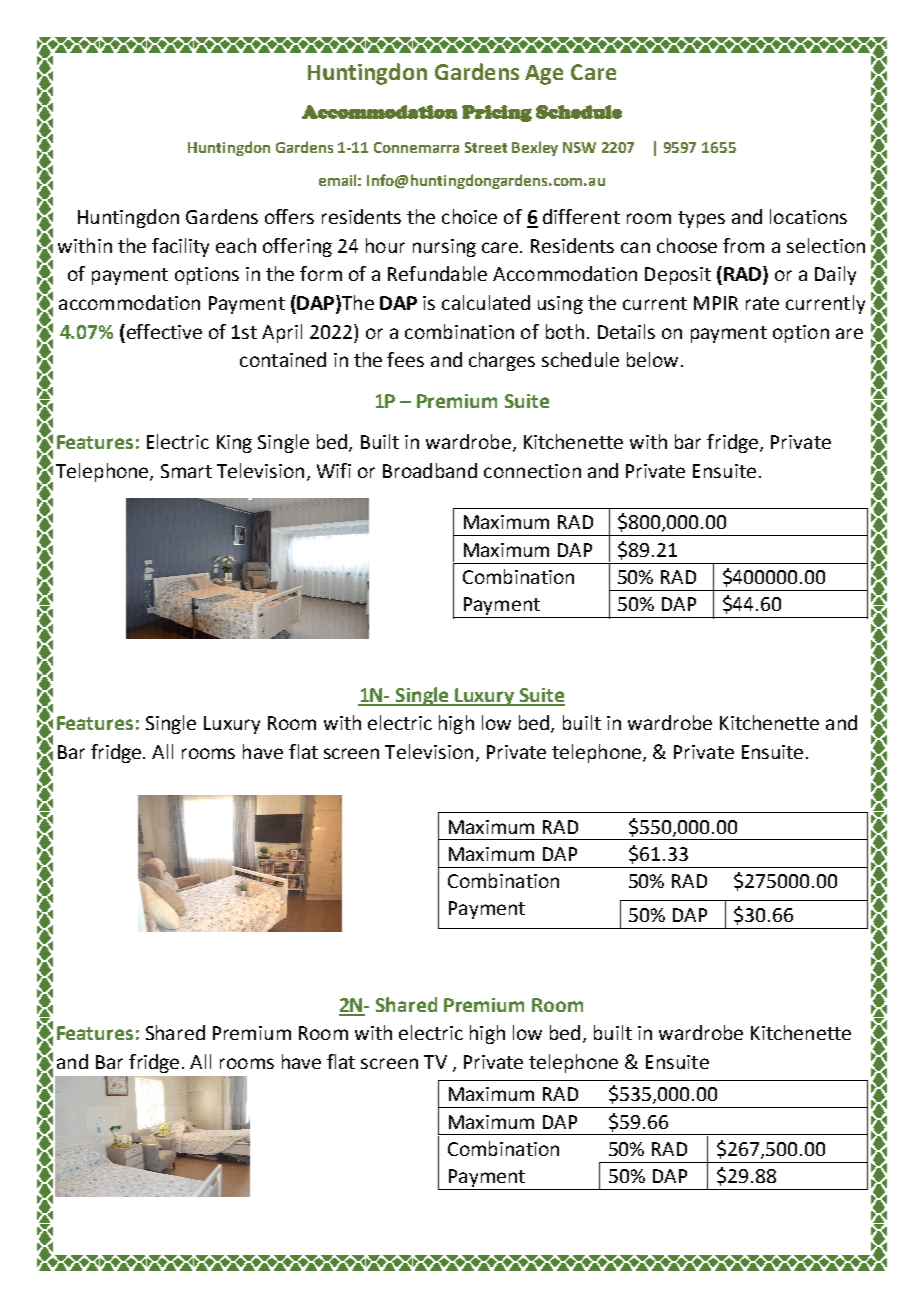  I want to click on Pricing, so click(497, 113).
